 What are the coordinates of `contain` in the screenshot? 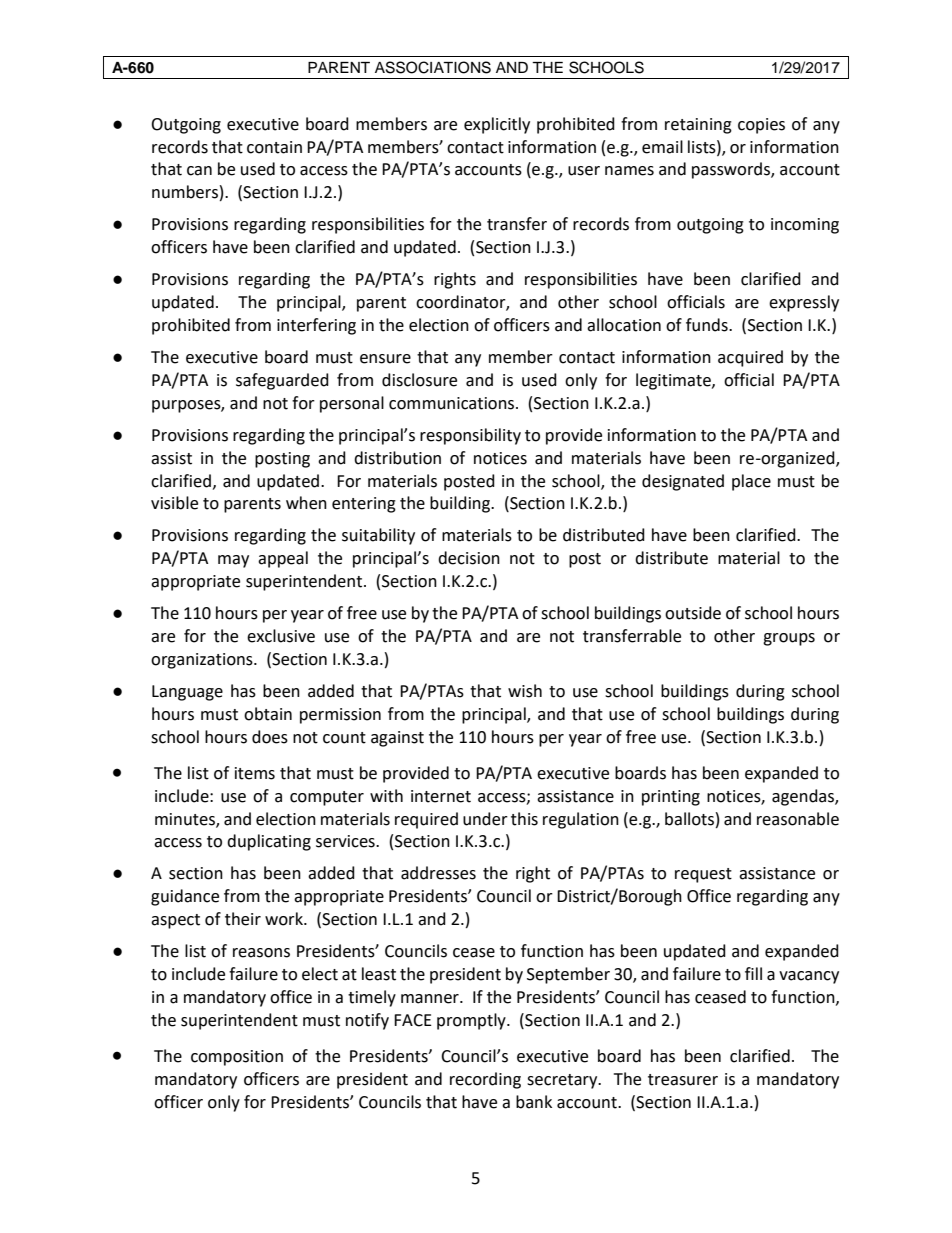 It's located at (274, 147).
